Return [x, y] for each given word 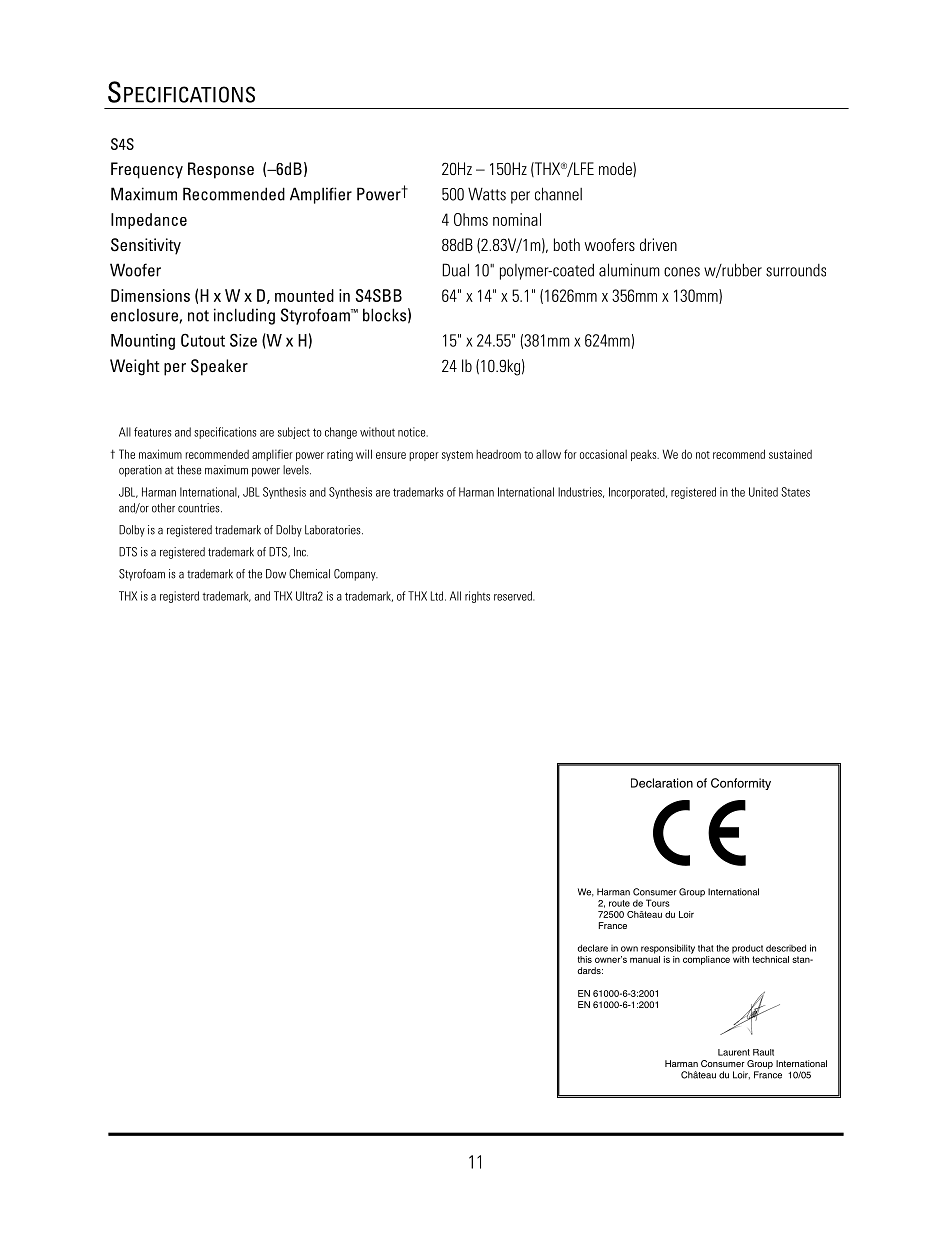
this [585, 959]
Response [221, 170]
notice [413, 432]
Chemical [309, 574]
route [619, 903]
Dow [276, 574]
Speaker [219, 367]
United [763, 492]
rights [477, 597]
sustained [790, 454]
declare [592, 948]
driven [658, 244]
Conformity [741, 784]
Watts [487, 194]
